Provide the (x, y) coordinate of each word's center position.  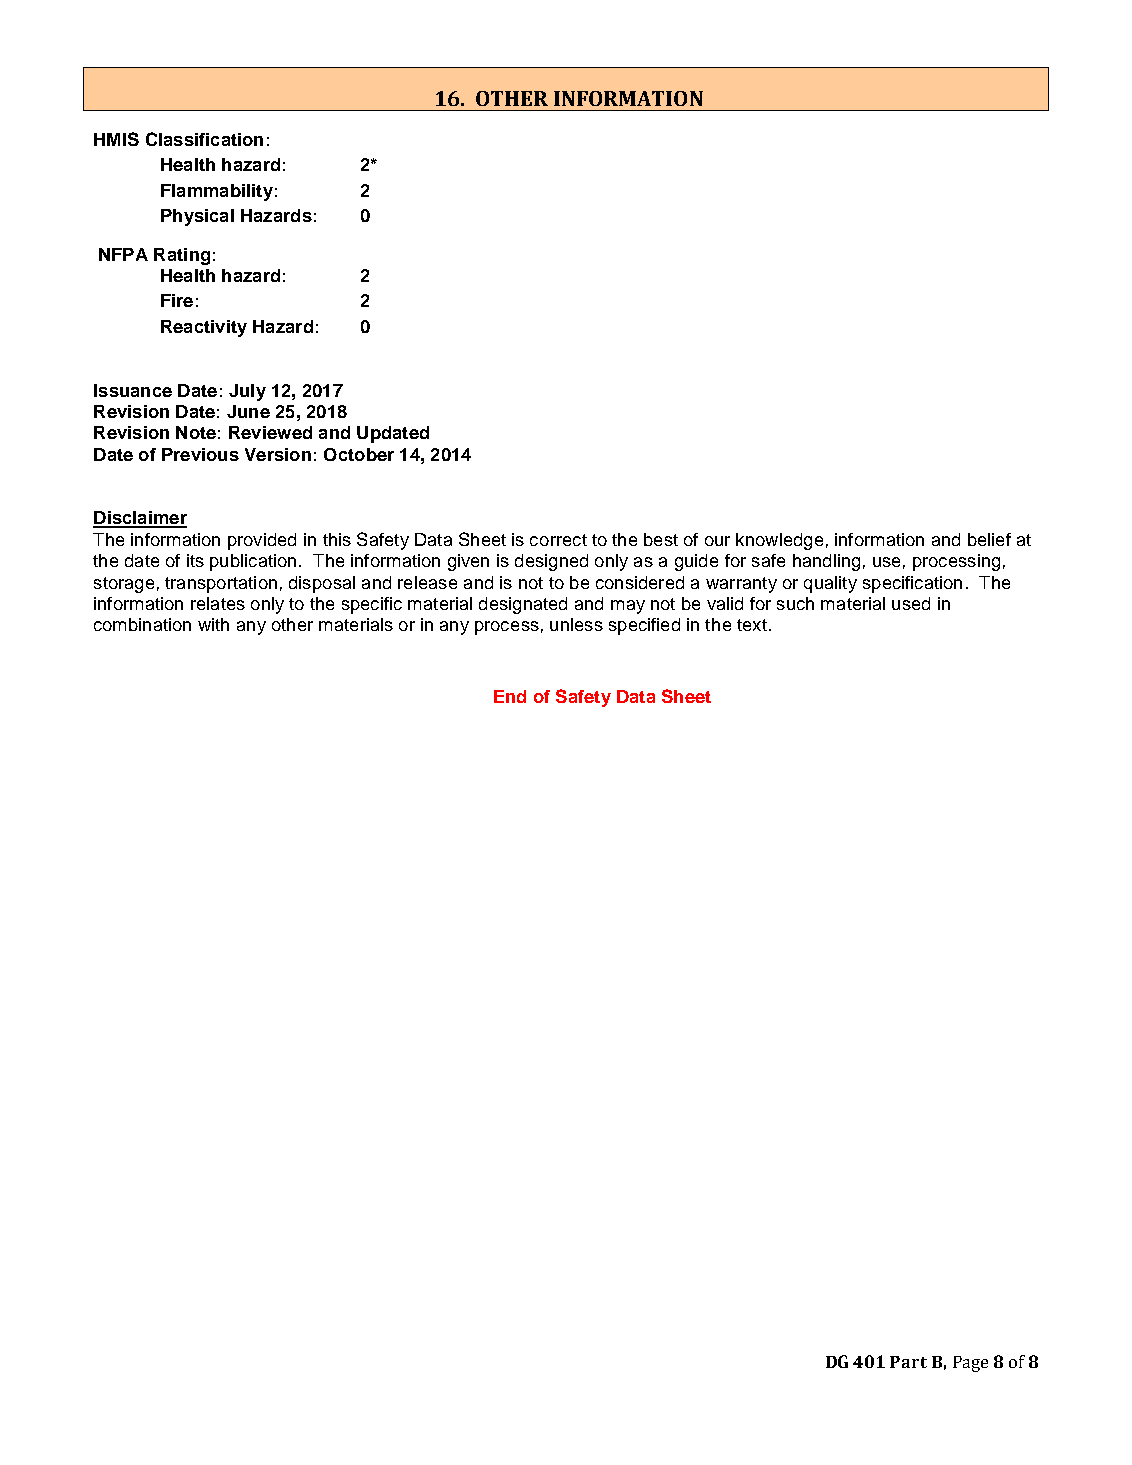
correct (558, 540)
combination (142, 624)
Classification (204, 139)
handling (826, 562)
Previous (200, 454)
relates (218, 603)
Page (970, 1364)
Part (908, 1362)
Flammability (217, 192)
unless (576, 624)
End (510, 696)
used (911, 603)
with (213, 624)
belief (989, 539)
